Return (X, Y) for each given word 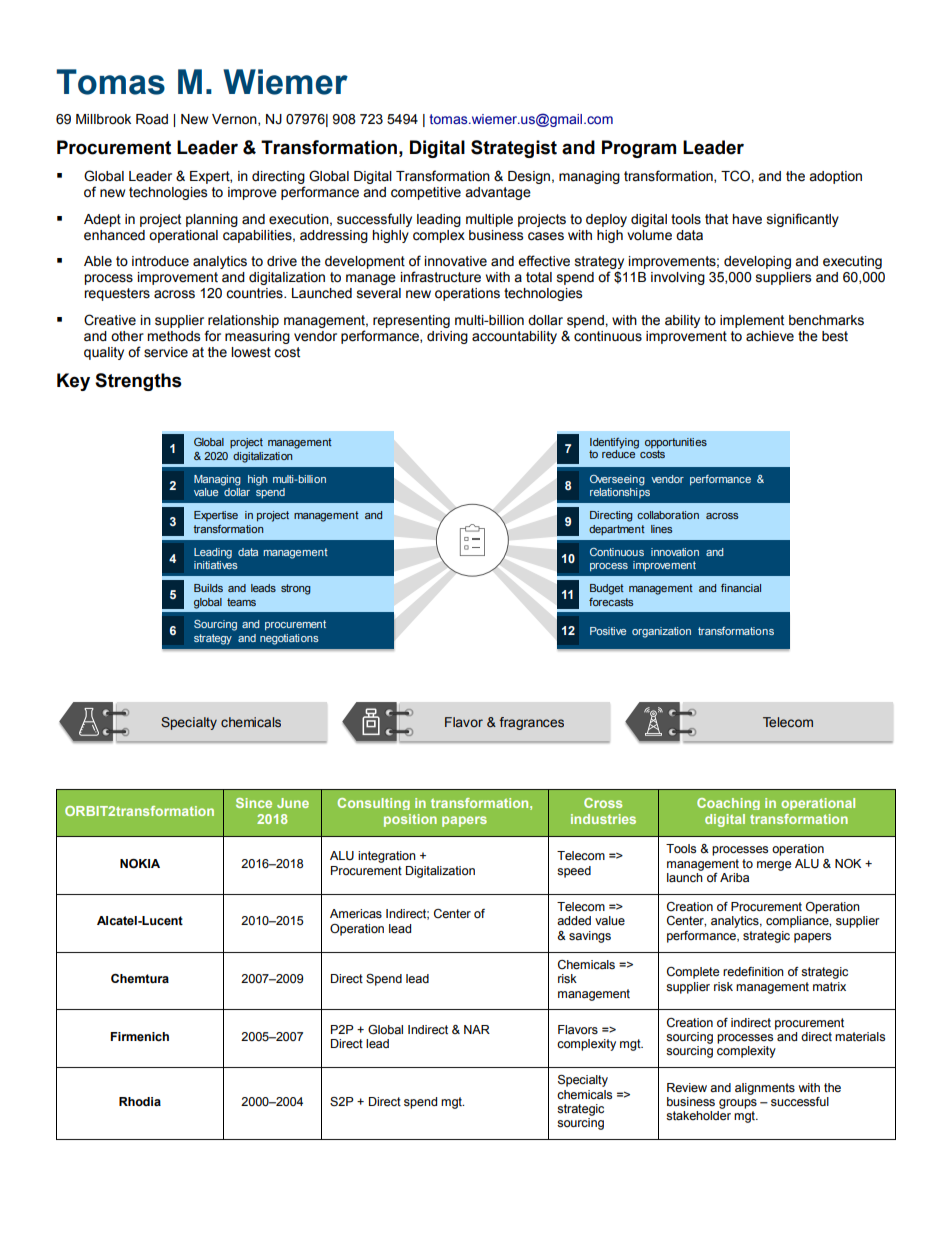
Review (687, 1088)
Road (152, 119)
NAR (477, 1029)
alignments (765, 1089)
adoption (835, 177)
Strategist (514, 149)
